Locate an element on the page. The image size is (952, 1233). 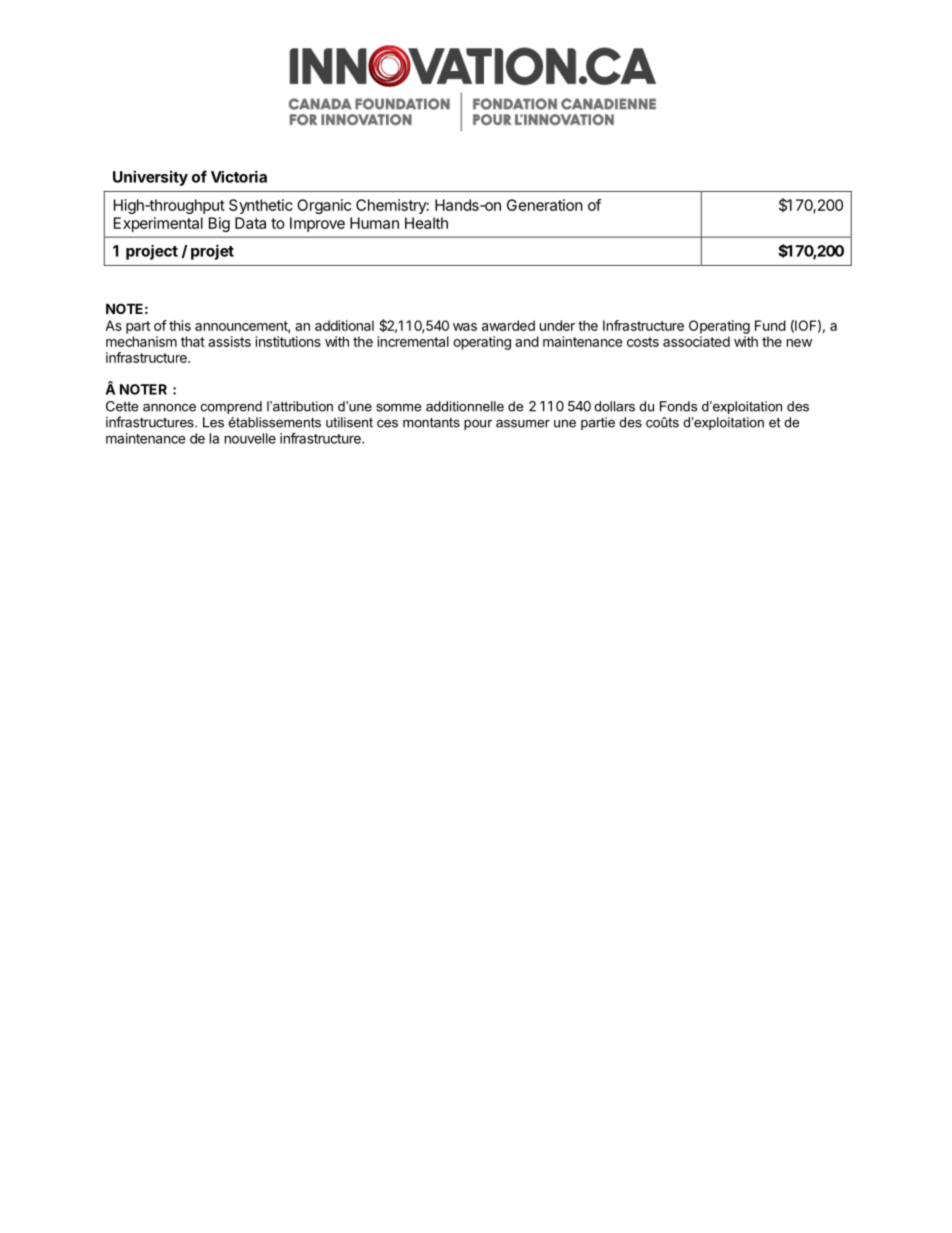
Generation is located at coordinates (545, 205).
